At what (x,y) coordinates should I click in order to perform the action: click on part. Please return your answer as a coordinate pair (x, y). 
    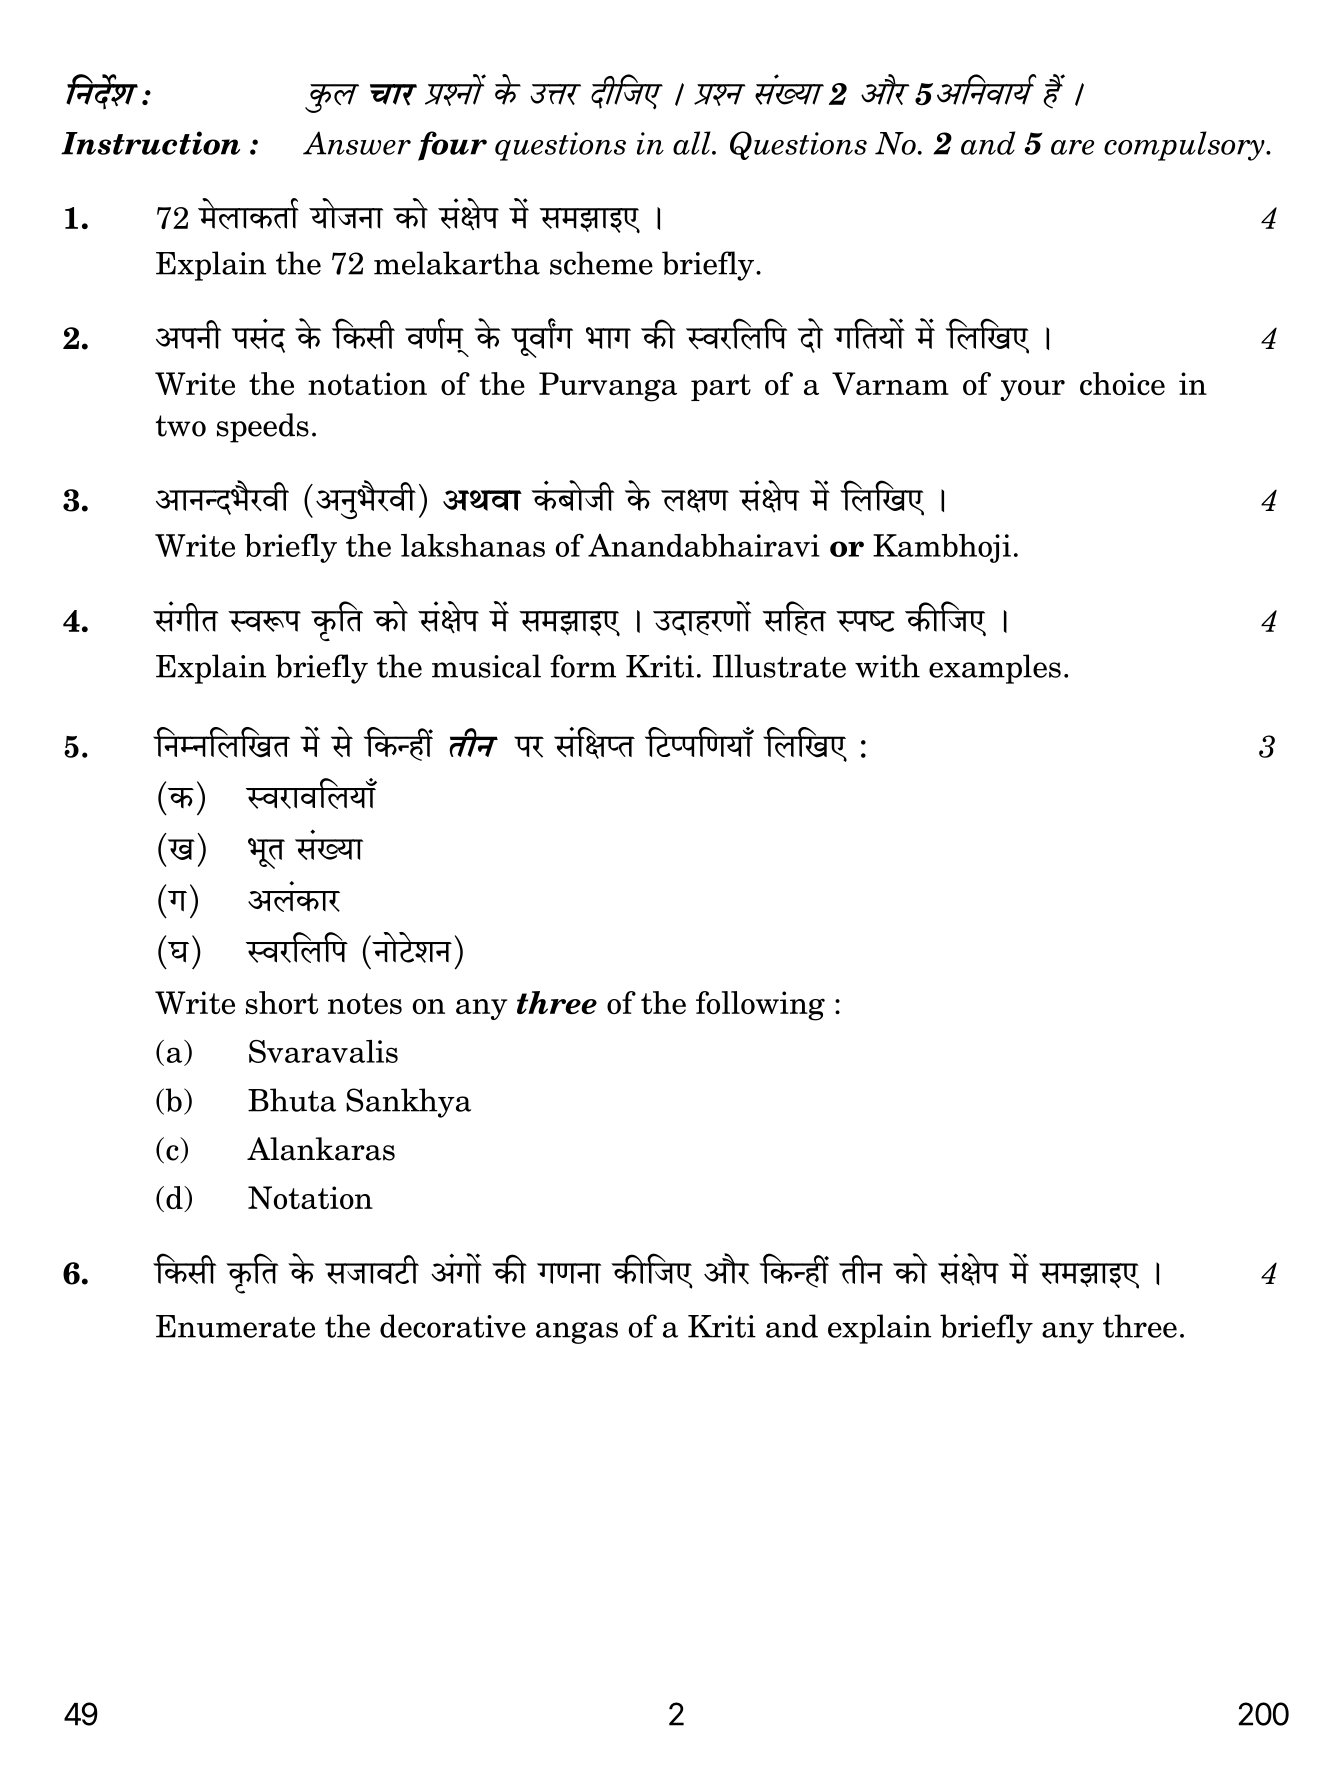
    Looking at the image, I should click on (721, 387).
